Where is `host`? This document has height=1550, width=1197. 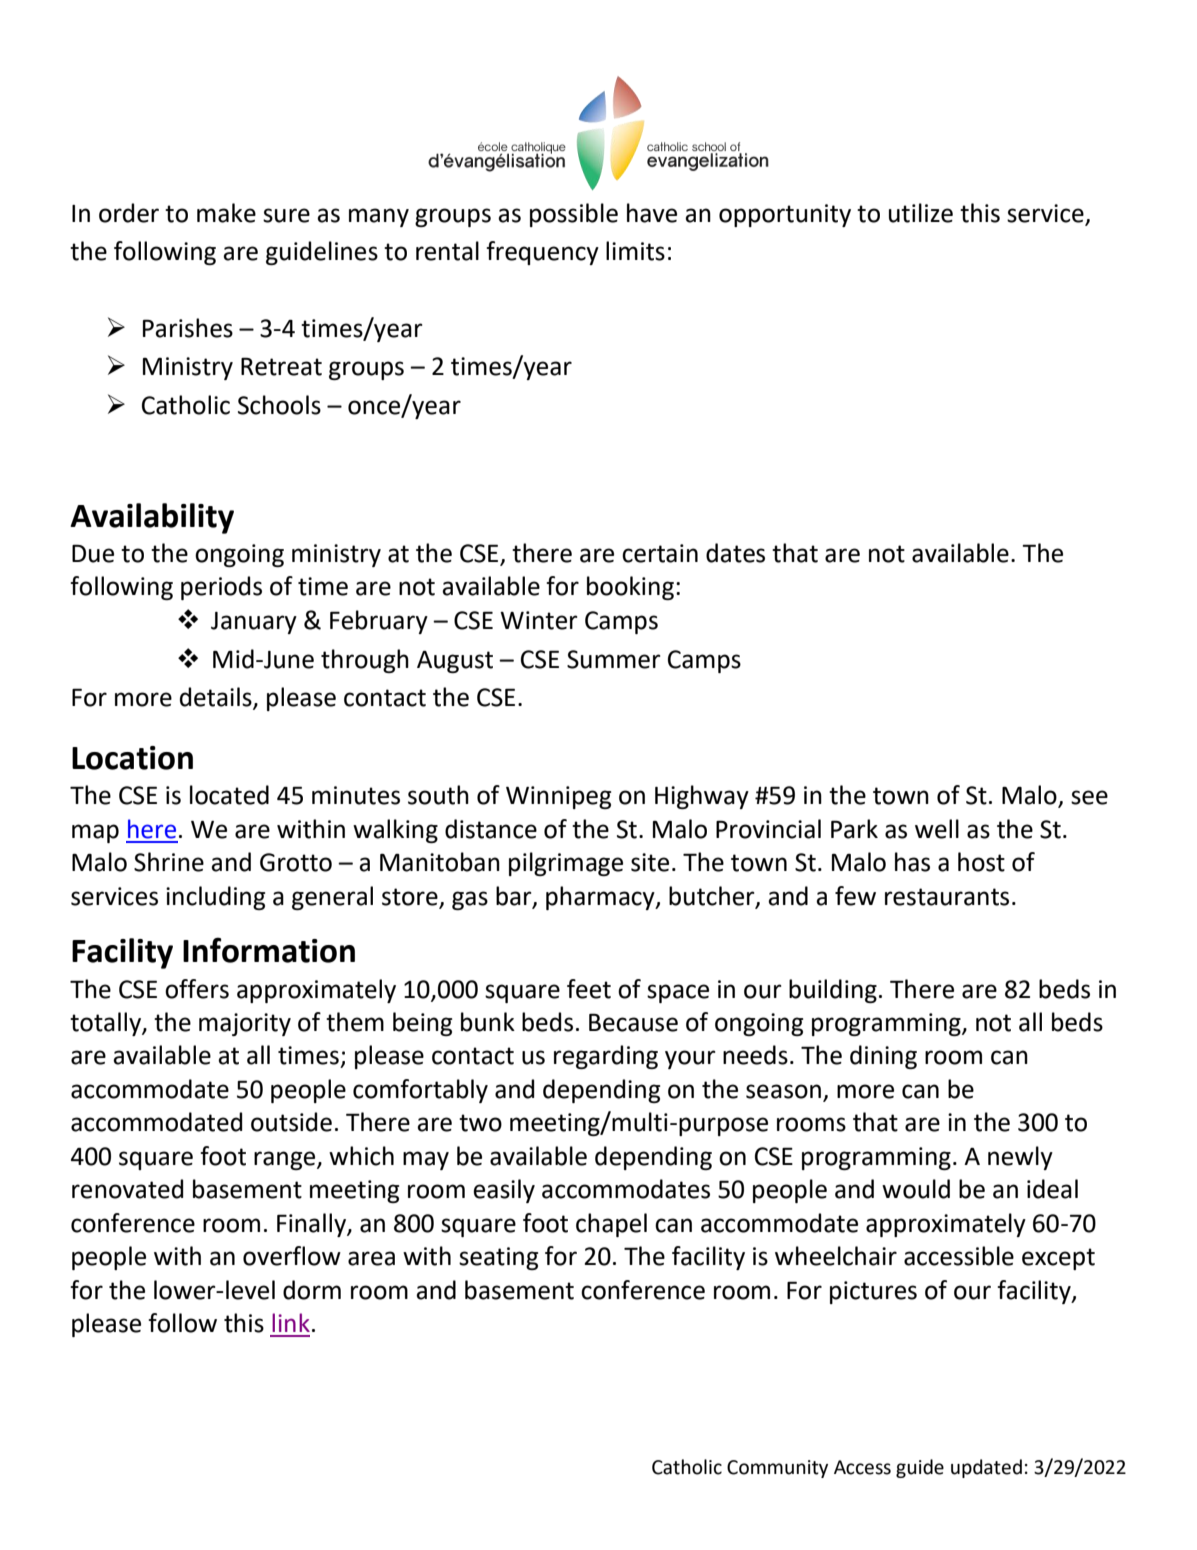
host is located at coordinates (981, 862).
